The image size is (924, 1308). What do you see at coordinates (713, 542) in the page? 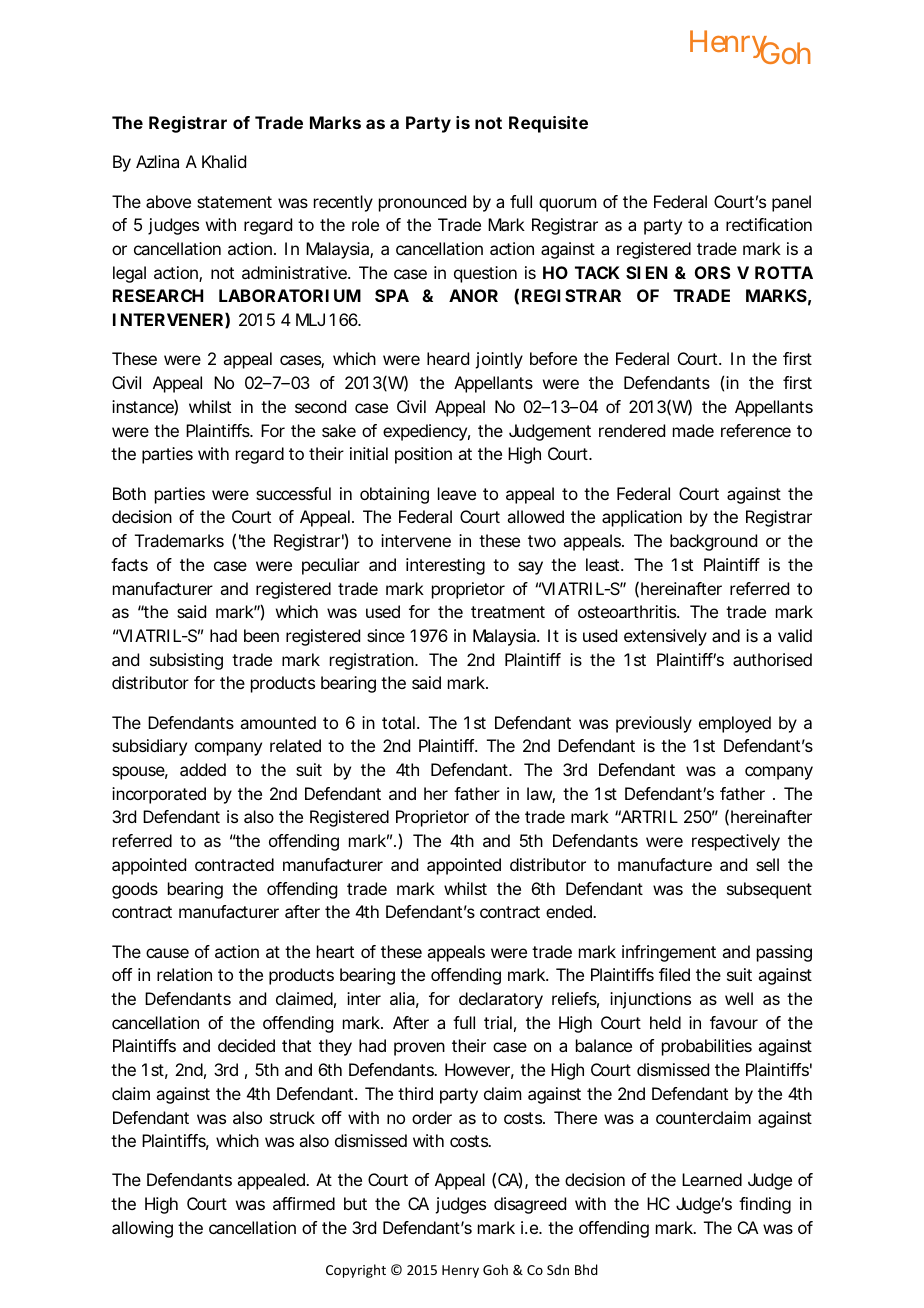
I see `background` at bounding box center [713, 542].
